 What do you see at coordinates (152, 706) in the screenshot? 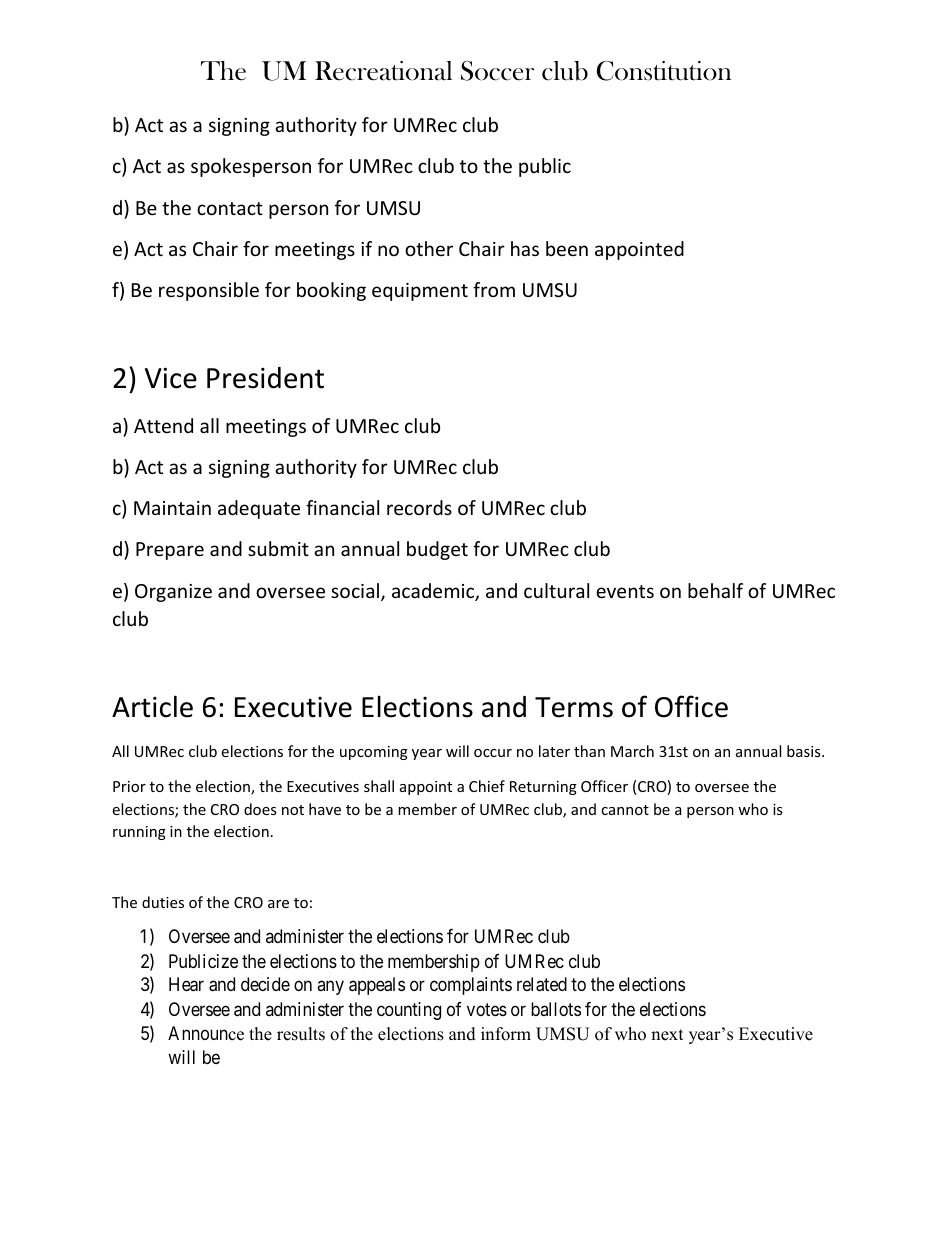
I see `Article` at bounding box center [152, 706].
